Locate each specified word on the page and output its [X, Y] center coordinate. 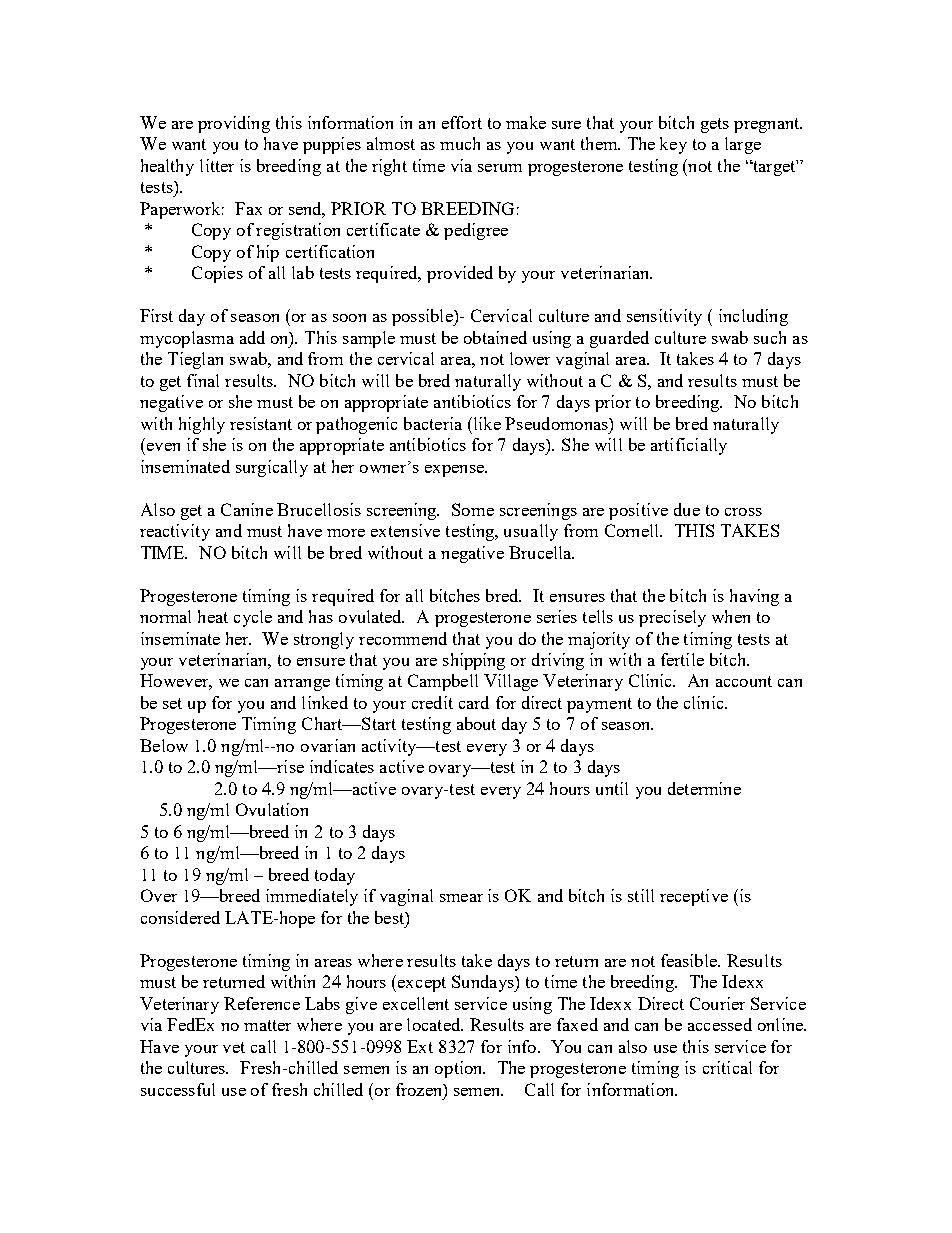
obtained [495, 337]
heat [213, 616]
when [731, 616]
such [770, 337]
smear [461, 898]
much [460, 143]
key [673, 145]
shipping [474, 661]
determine [704, 788]
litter [217, 165]
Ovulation [272, 809]
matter [267, 1025]
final [203, 380]
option [460, 1069]
